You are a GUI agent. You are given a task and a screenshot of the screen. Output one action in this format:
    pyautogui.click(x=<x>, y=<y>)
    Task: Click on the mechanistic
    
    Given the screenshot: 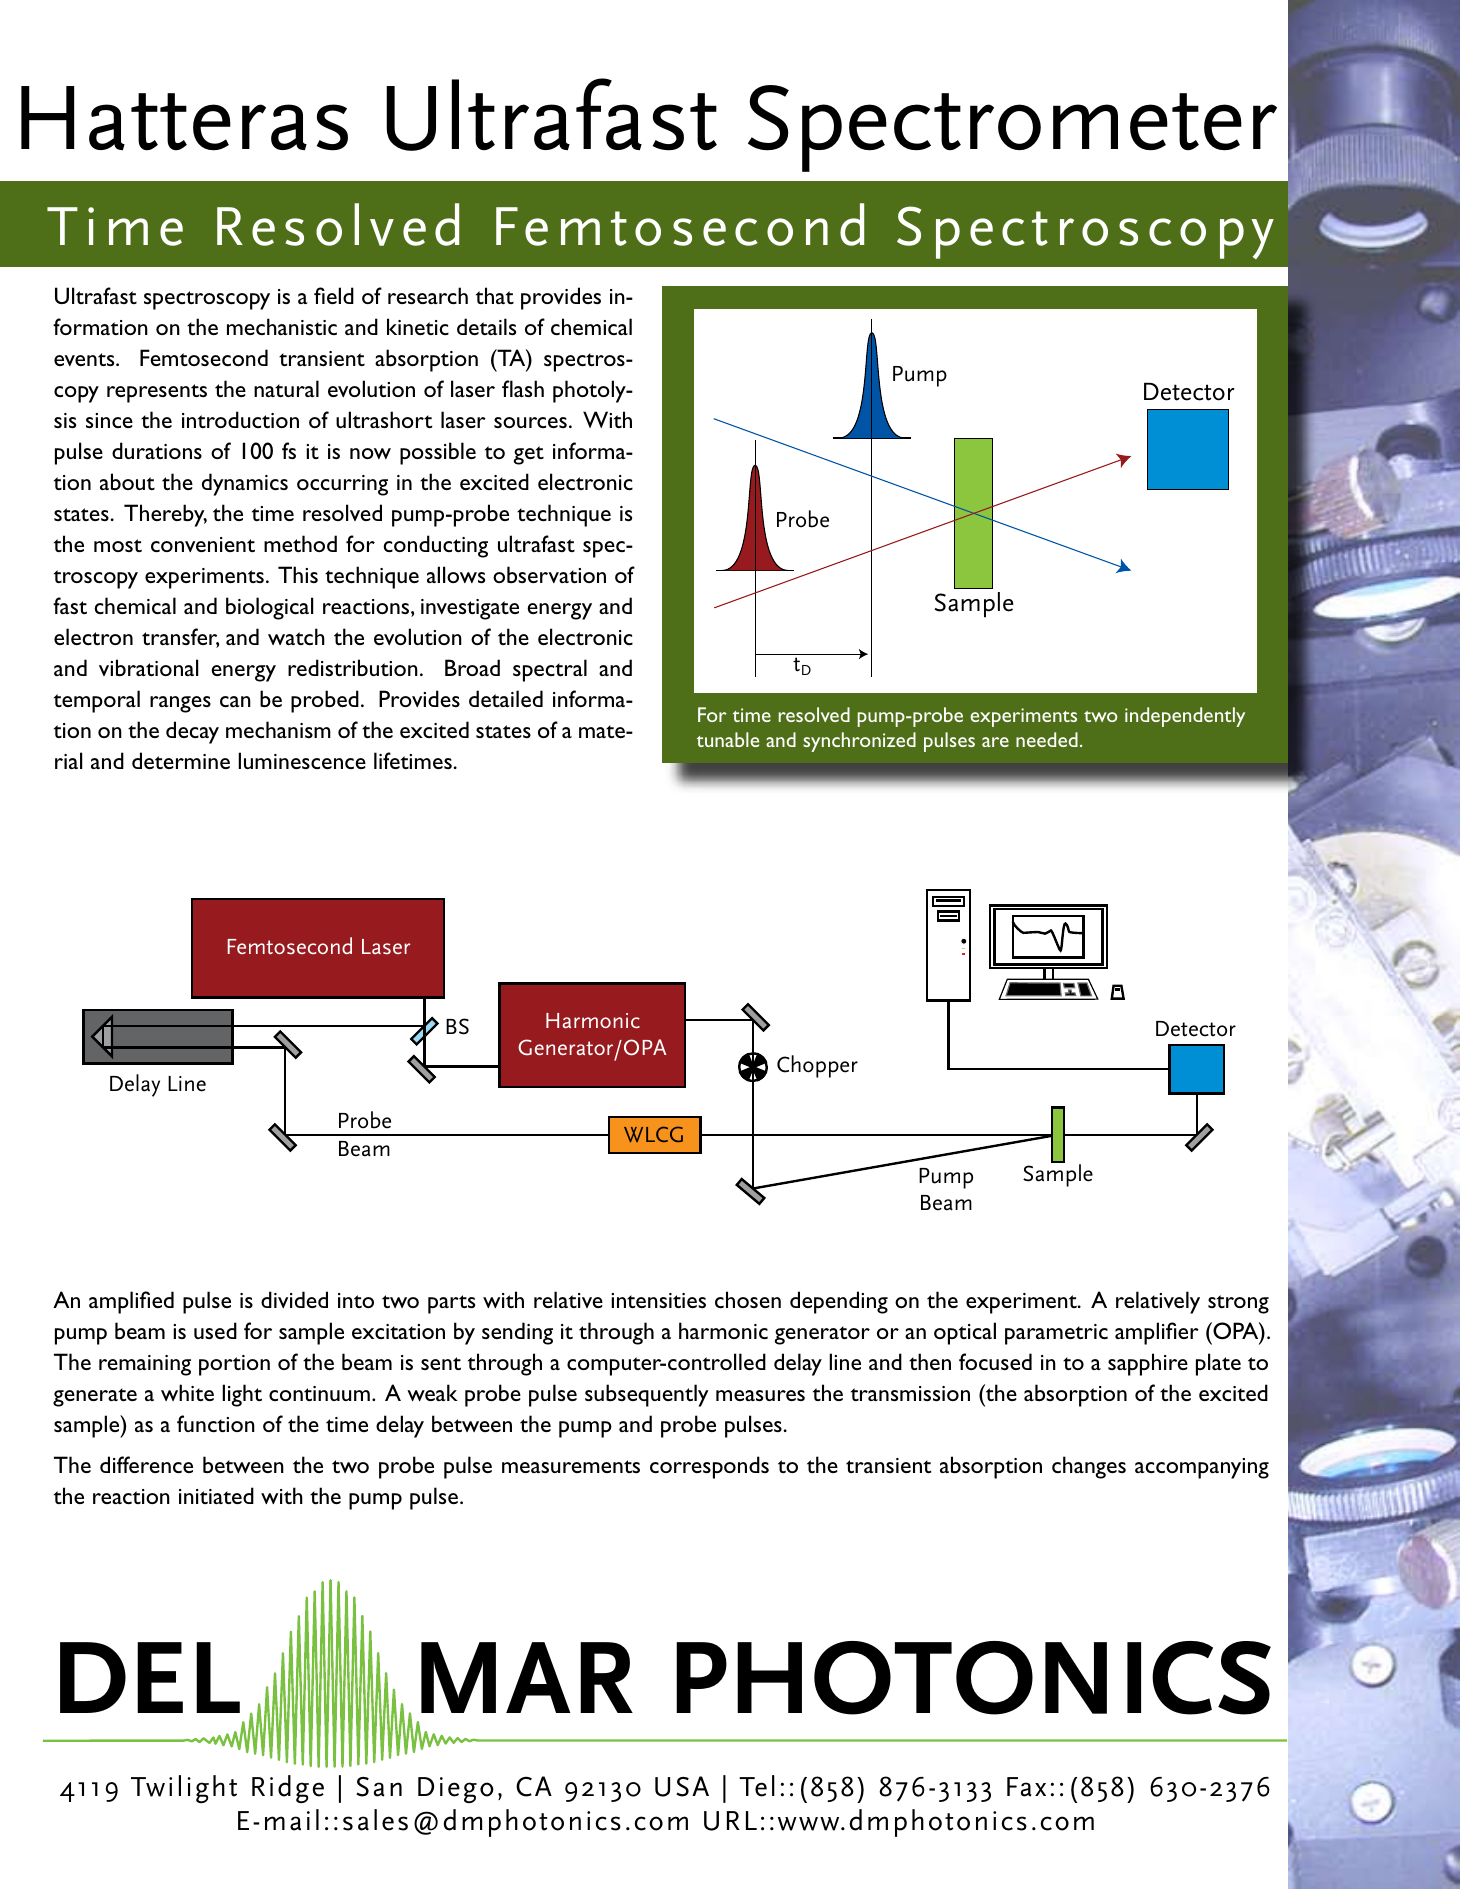 What is the action you would take?
    pyautogui.click(x=282, y=326)
